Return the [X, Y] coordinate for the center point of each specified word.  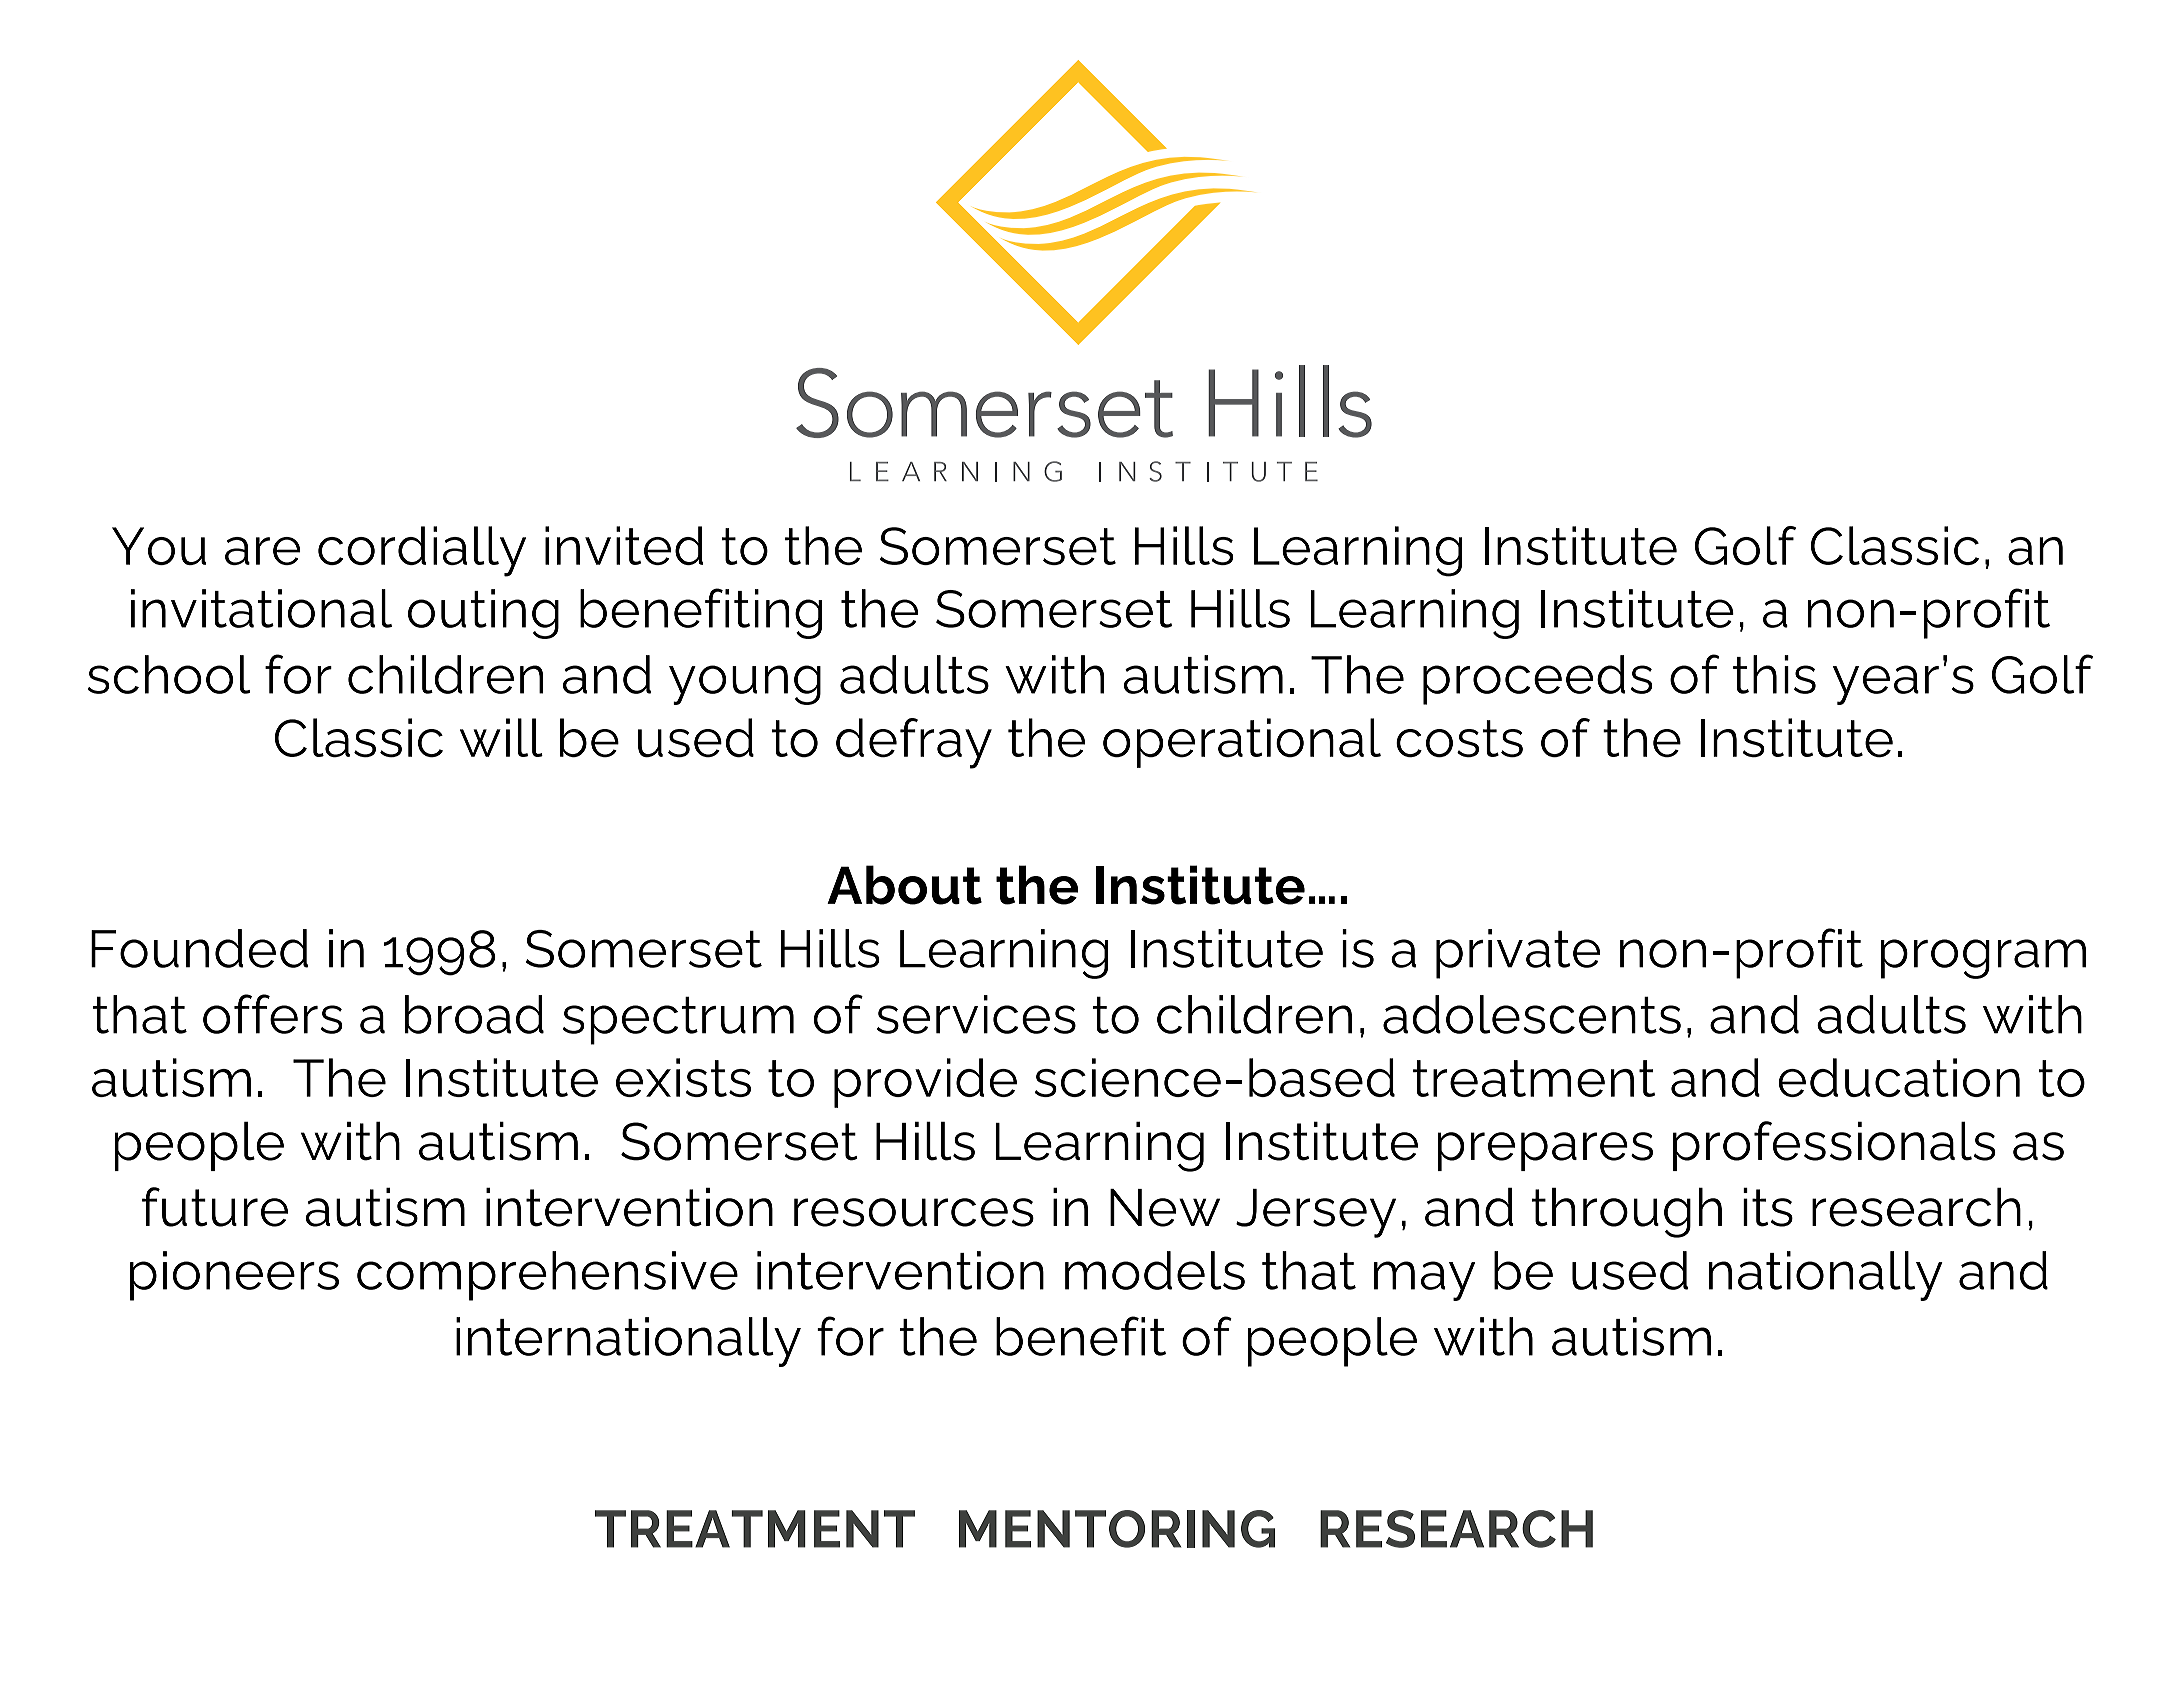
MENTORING [1117, 1529]
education [1899, 1077]
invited [624, 545]
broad [474, 1014]
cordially [422, 551]
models [1155, 1270]
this [1774, 674]
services [976, 1014]
